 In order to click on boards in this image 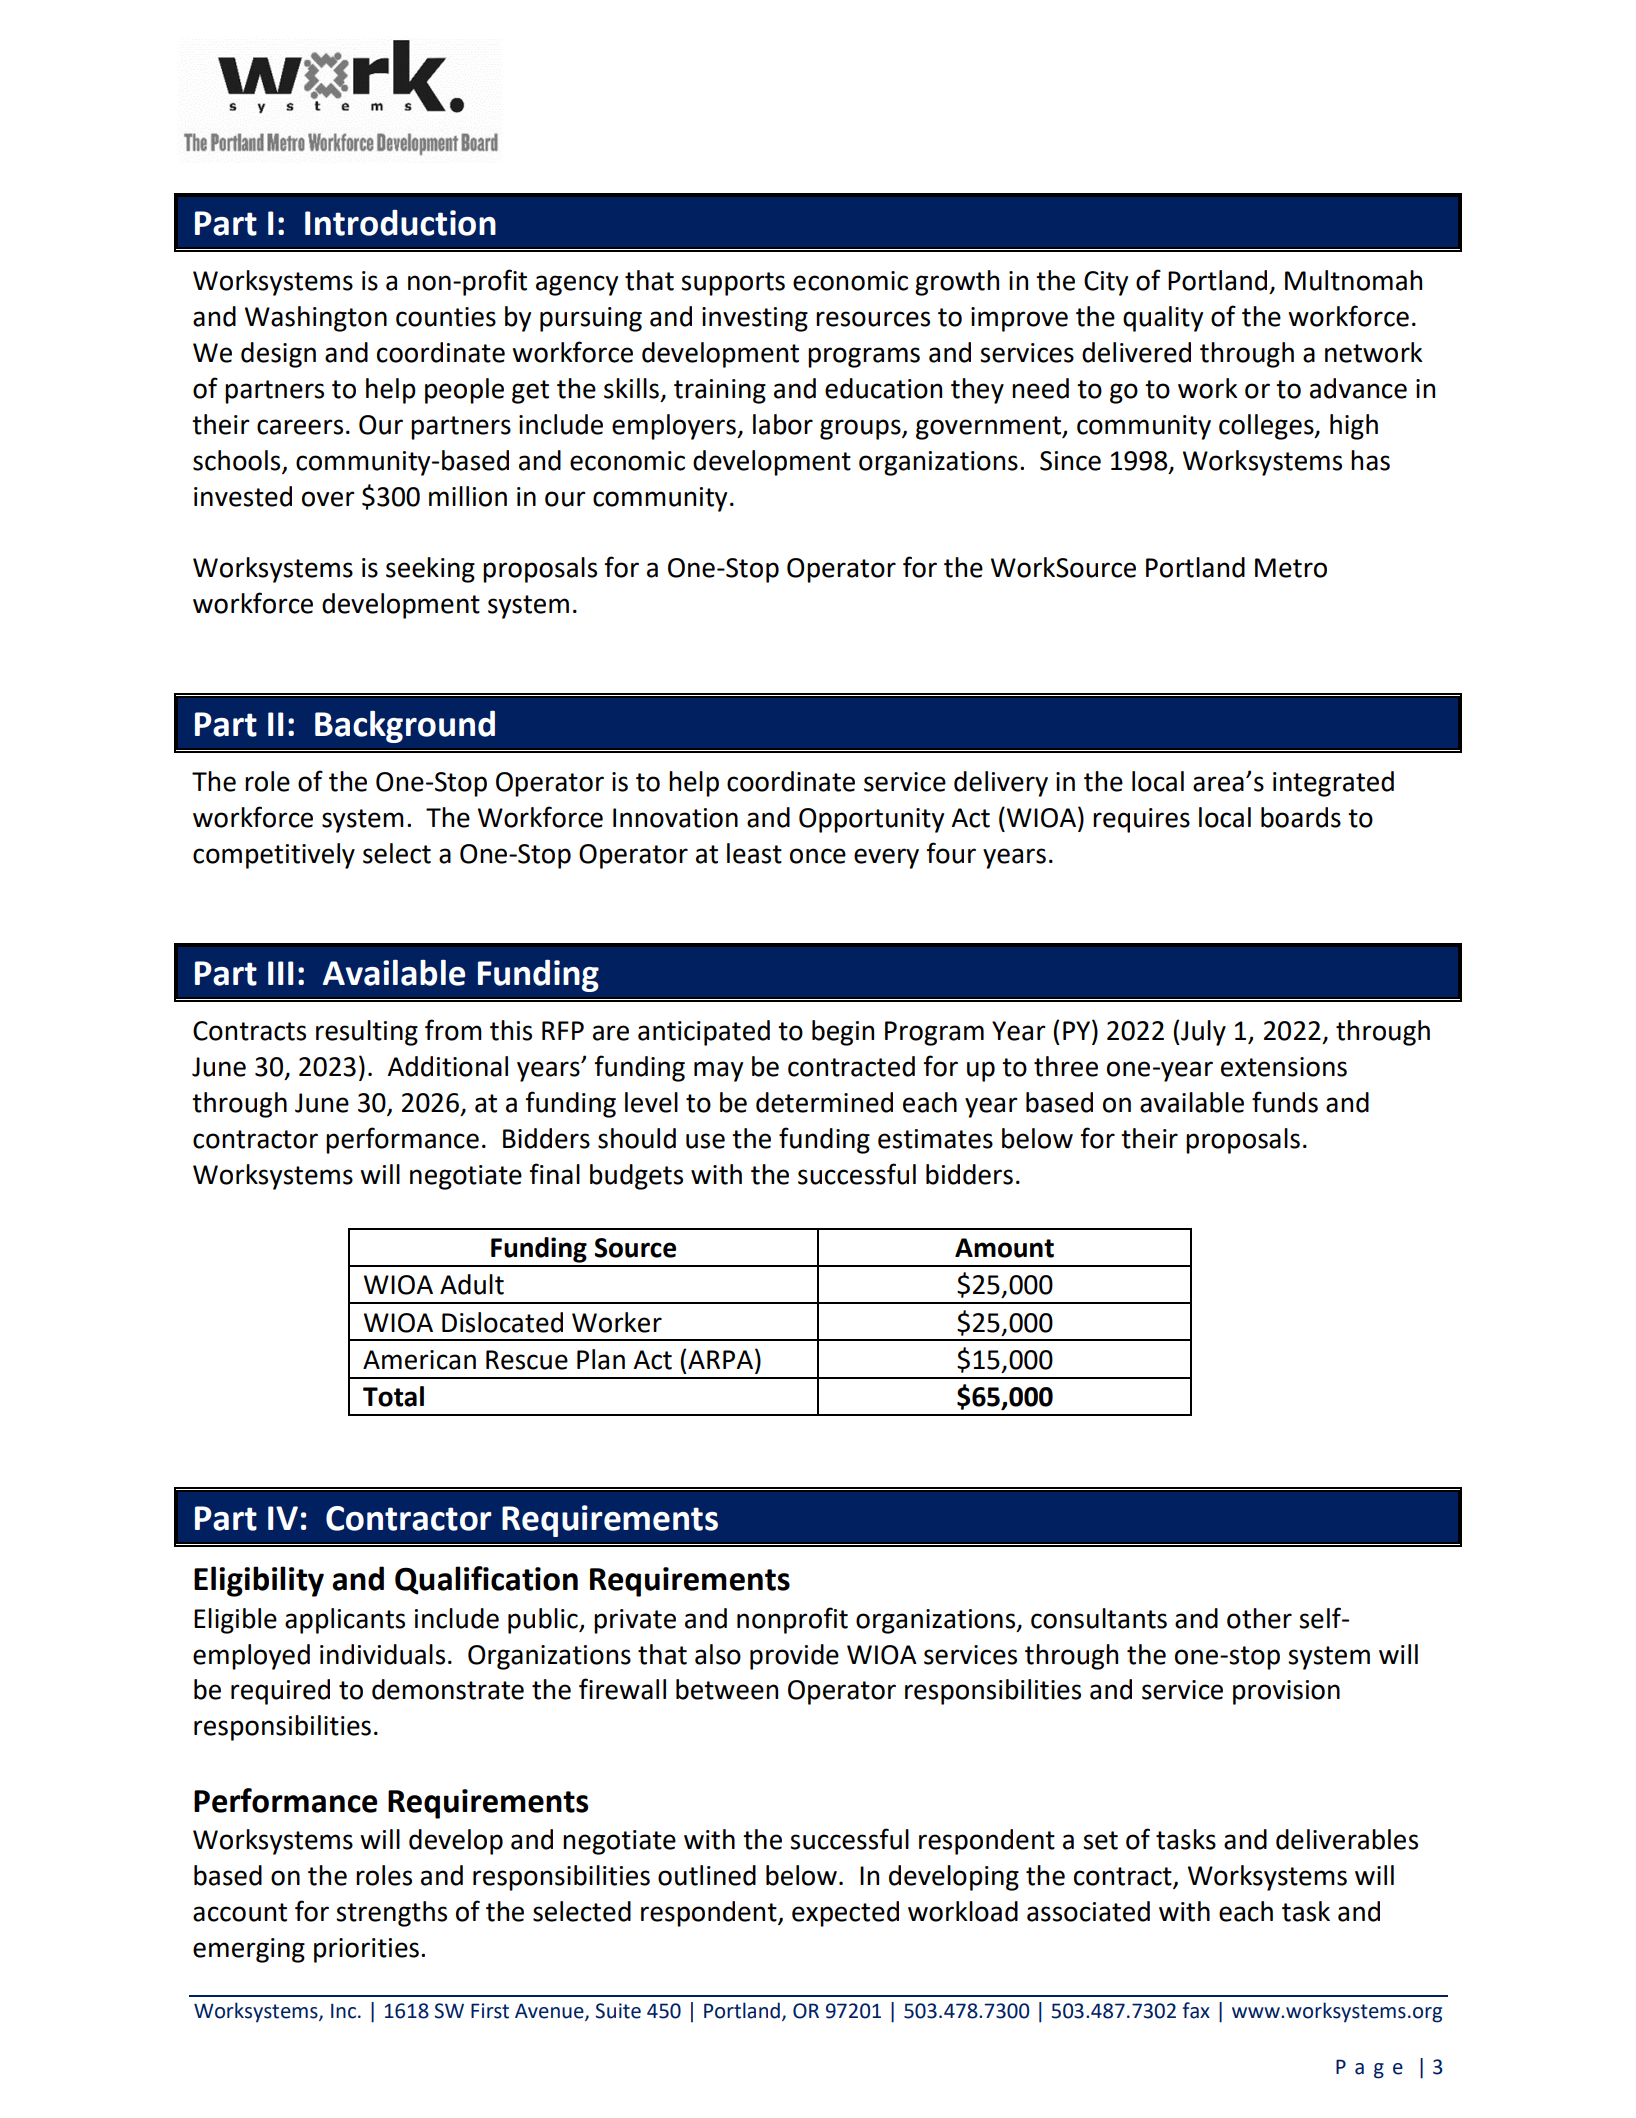, I will do `click(1301, 817)`.
